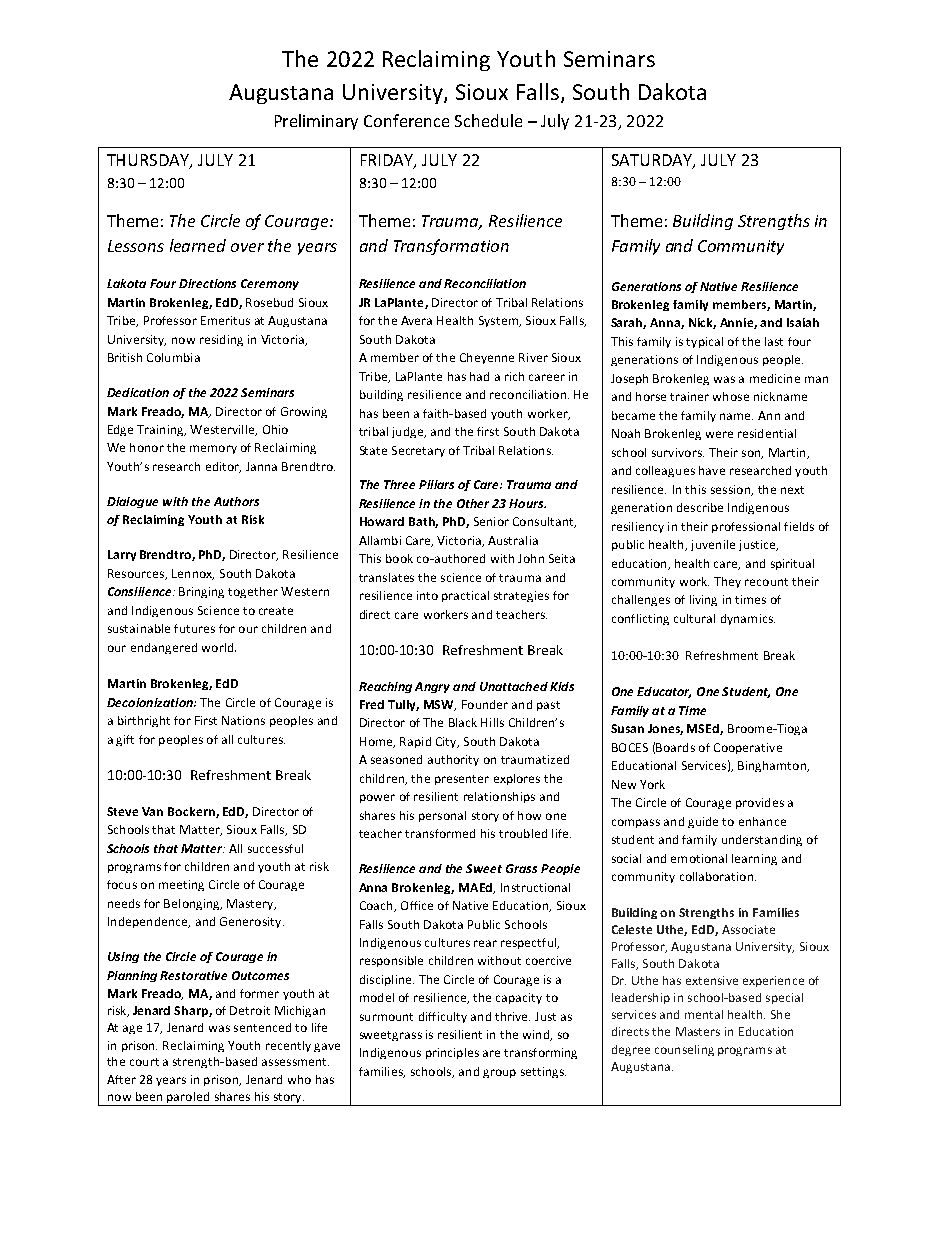 The width and height of the screenshot is (952, 1233). I want to click on practical, so click(465, 596).
